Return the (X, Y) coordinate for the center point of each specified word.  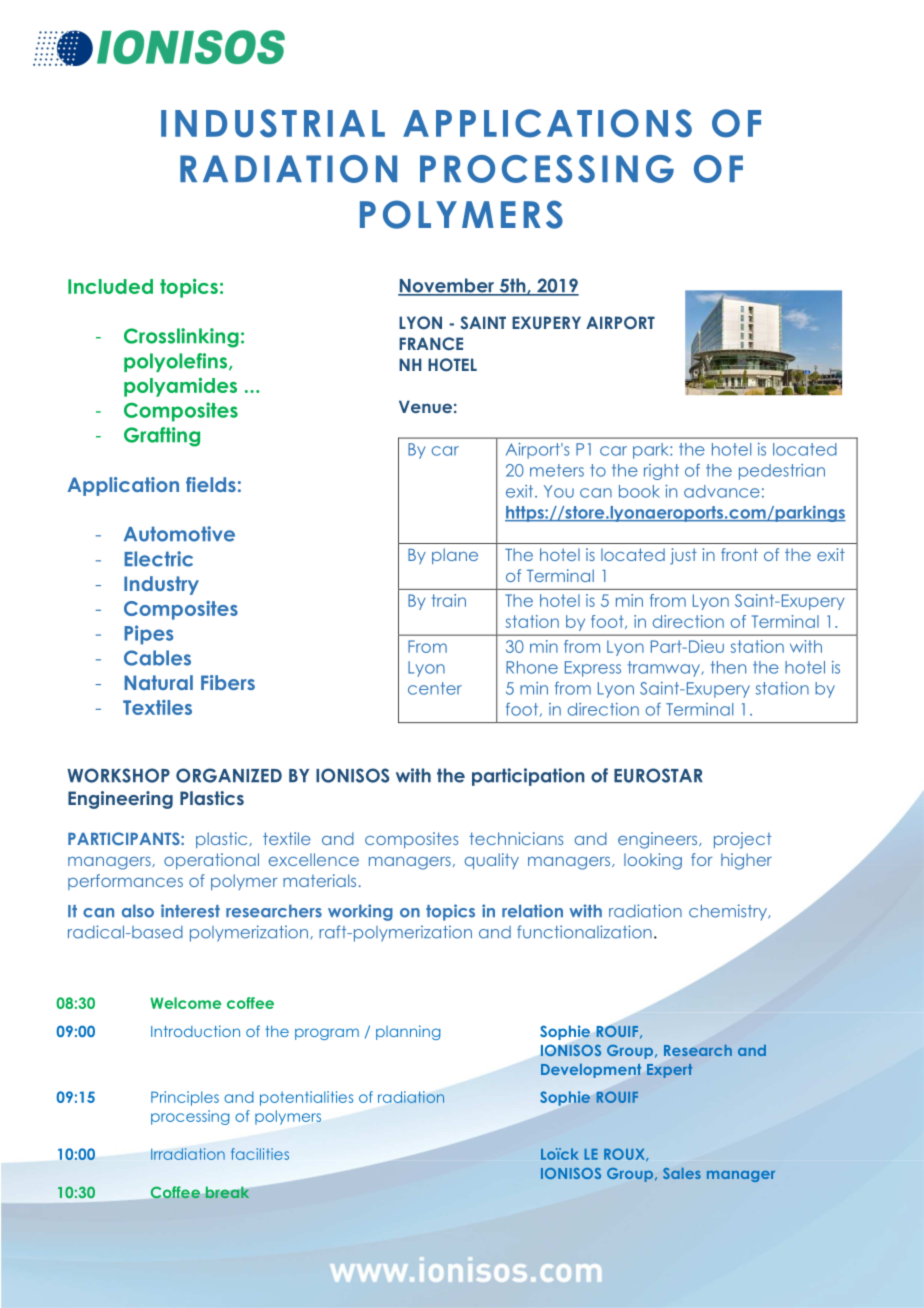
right (661, 472)
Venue (425, 406)
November (447, 286)
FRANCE (431, 344)
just (683, 556)
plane (455, 556)
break (227, 1192)
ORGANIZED (229, 775)
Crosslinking (181, 338)
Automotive (179, 534)
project (742, 840)
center (435, 688)
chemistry (729, 912)
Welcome (185, 1003)
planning (408, 1032)
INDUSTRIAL (273, 123)
